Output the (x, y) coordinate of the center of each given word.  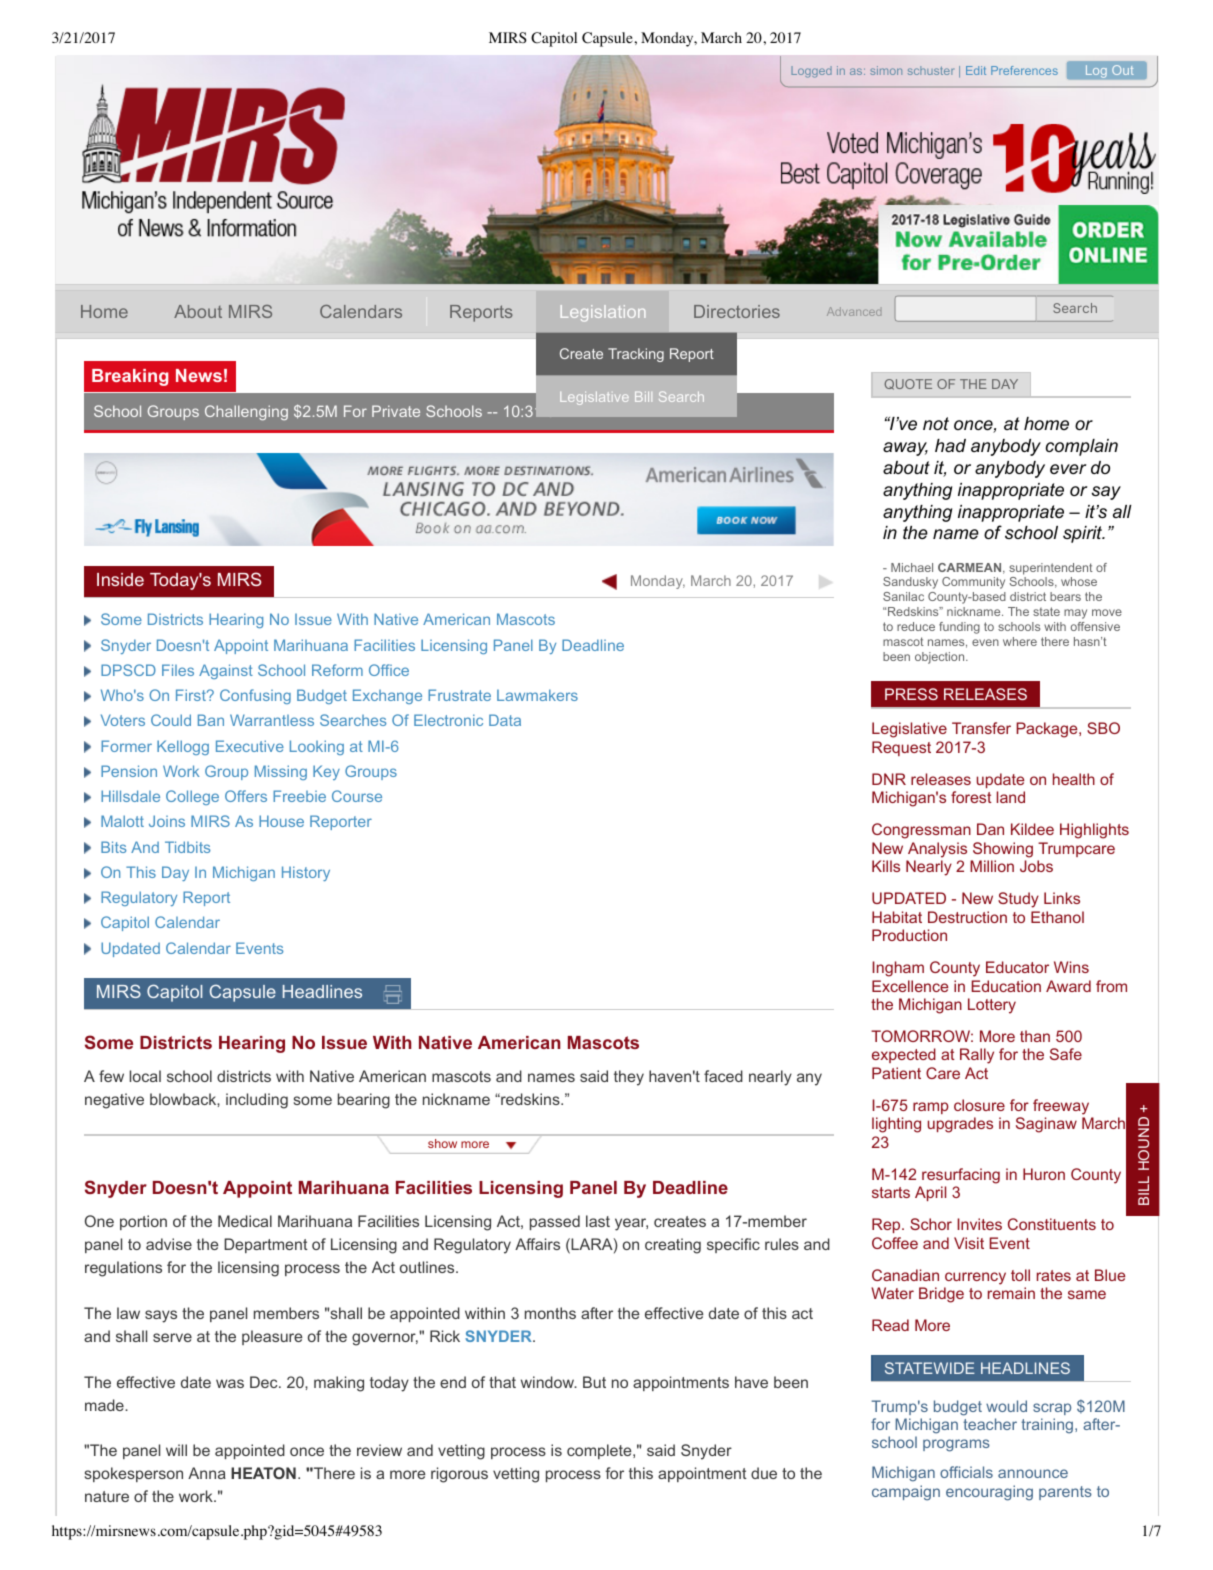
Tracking (636, 355)
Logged (811, 72)
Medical (245, 1221)
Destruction (967, 917)
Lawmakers (537, 695)
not (936, 423)
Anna (207, 1473)
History (306, 873)
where (1020, 641)
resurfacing (961, 1176)
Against (226, 671)
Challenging (246, 412)
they (629, 1078)
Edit (976, 70)
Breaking (130, 377)
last (598, 1221)
